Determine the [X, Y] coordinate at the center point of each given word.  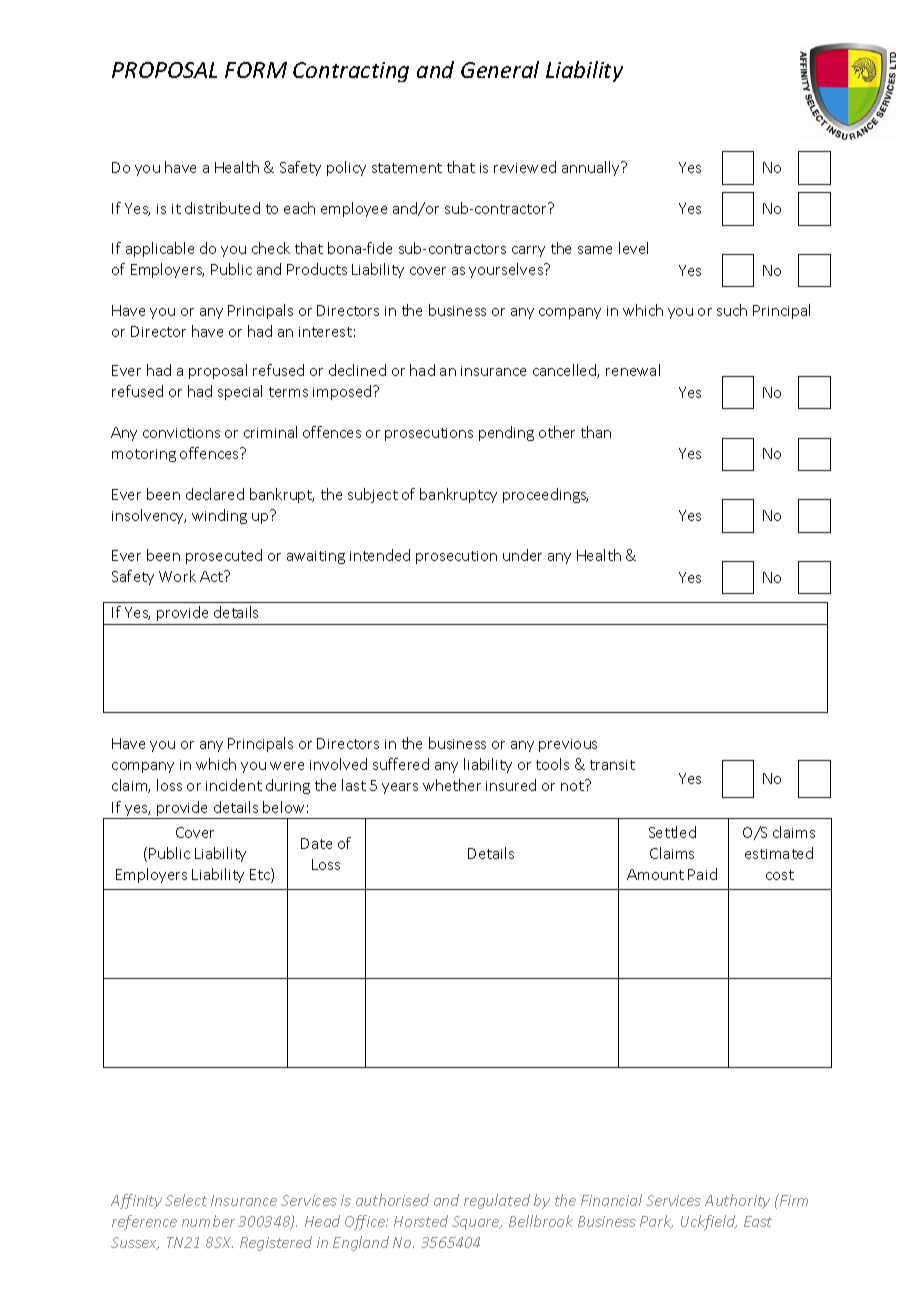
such [732, 310]
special [240, 392]
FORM [256, 70]
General [500, 69]
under [522, 555]
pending [506, 433]
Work [177, 576]
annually [592, 168]
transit [612, 765]
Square [477, 1223]
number [208, 1221]
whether [452, 785]
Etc [261, 875]
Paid [702, 874]
